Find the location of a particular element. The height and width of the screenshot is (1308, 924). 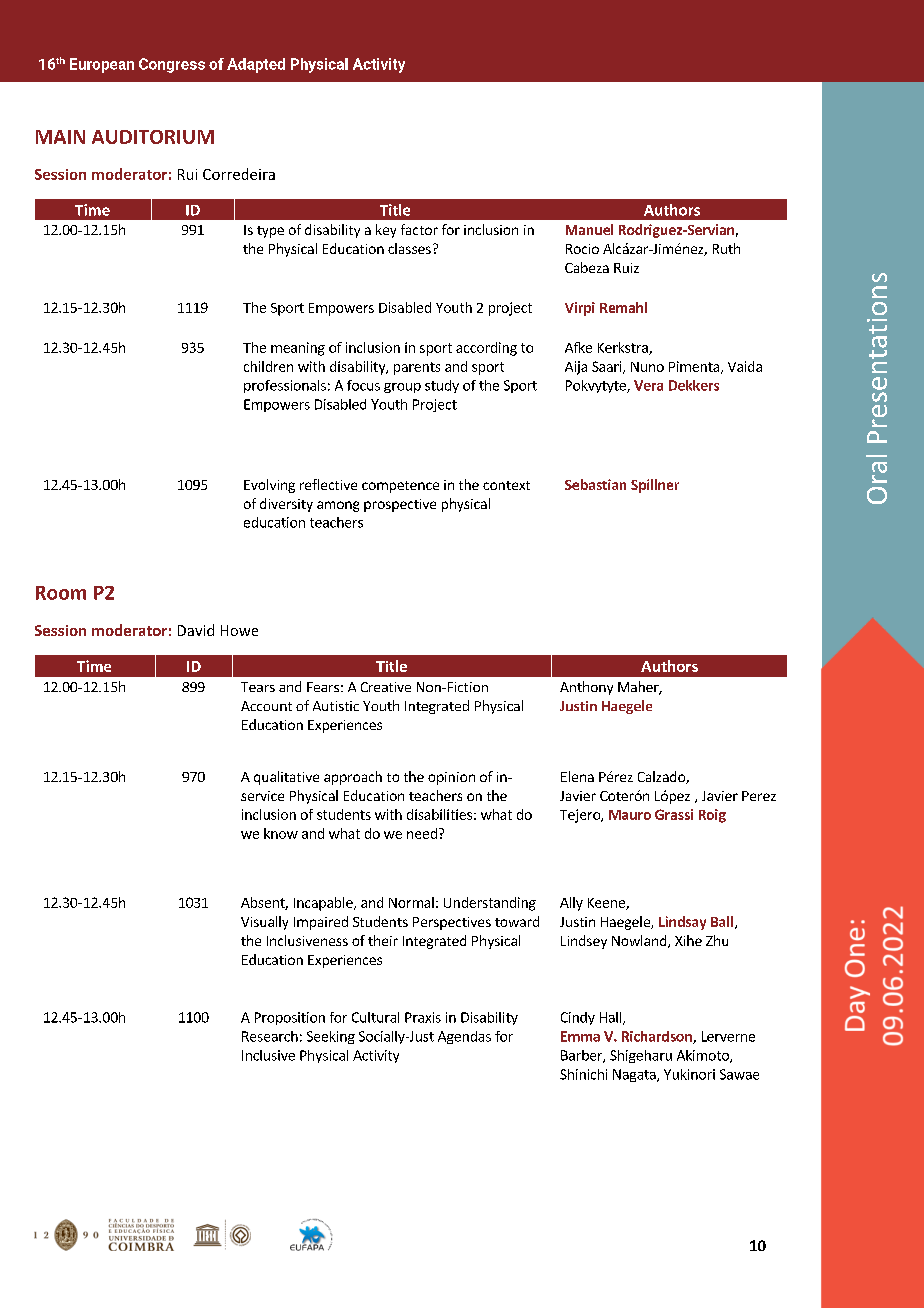

Congress is located at coordinates (172, 65).
